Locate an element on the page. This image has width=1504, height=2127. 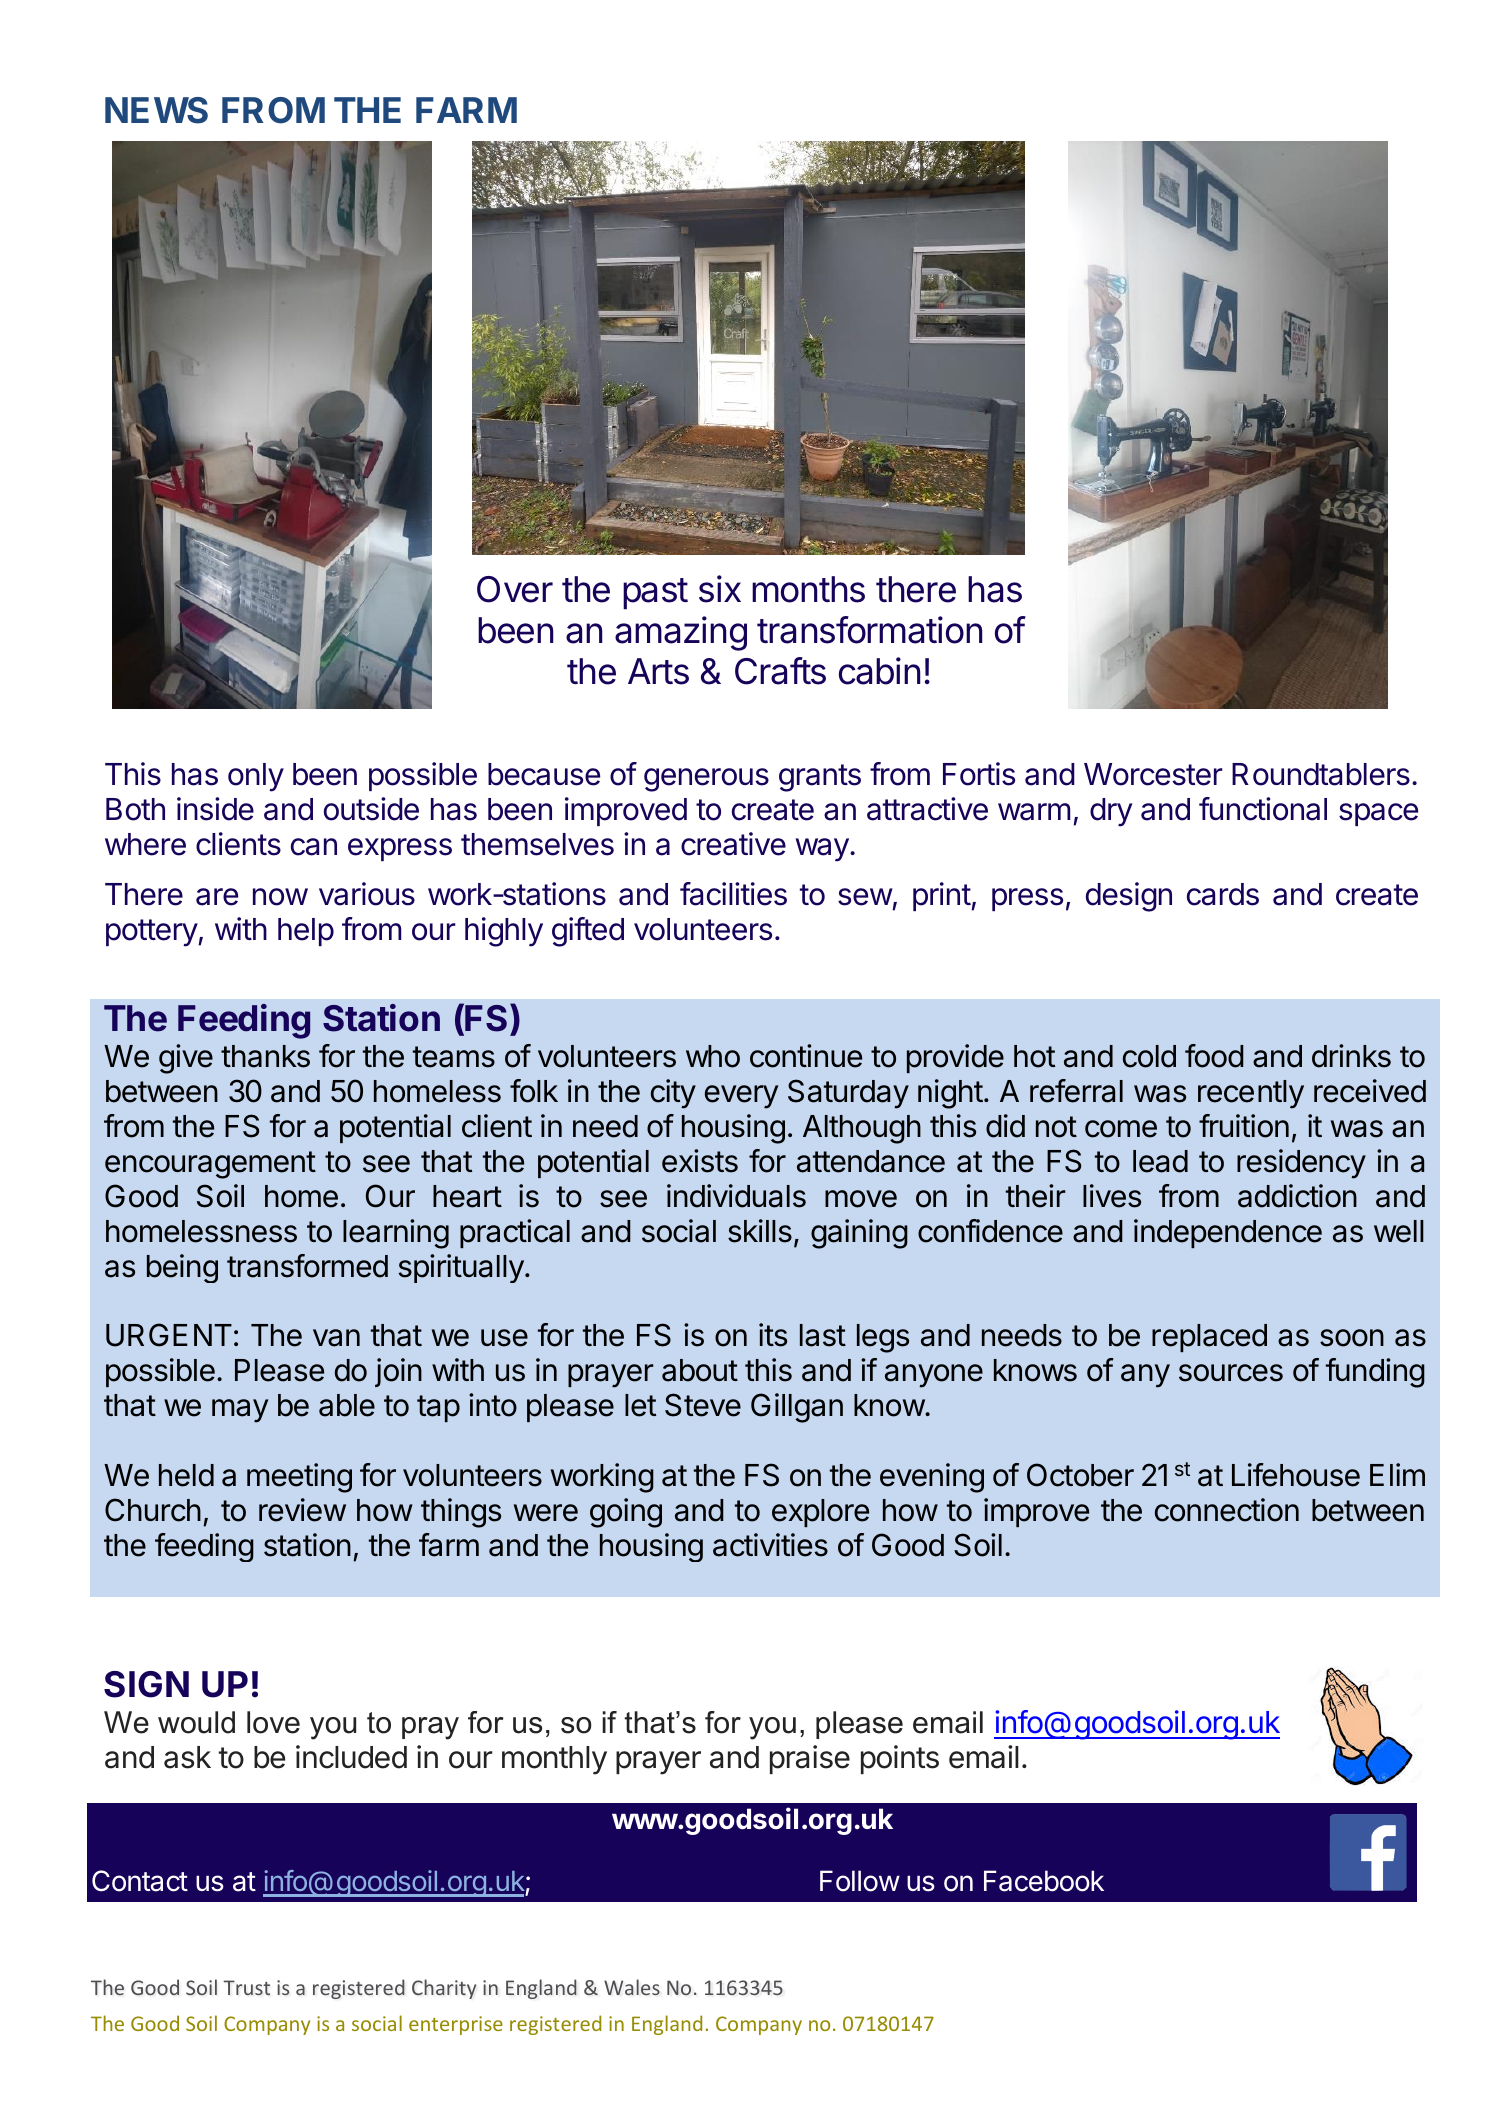
functional is located at coordinates (1263, 809).
